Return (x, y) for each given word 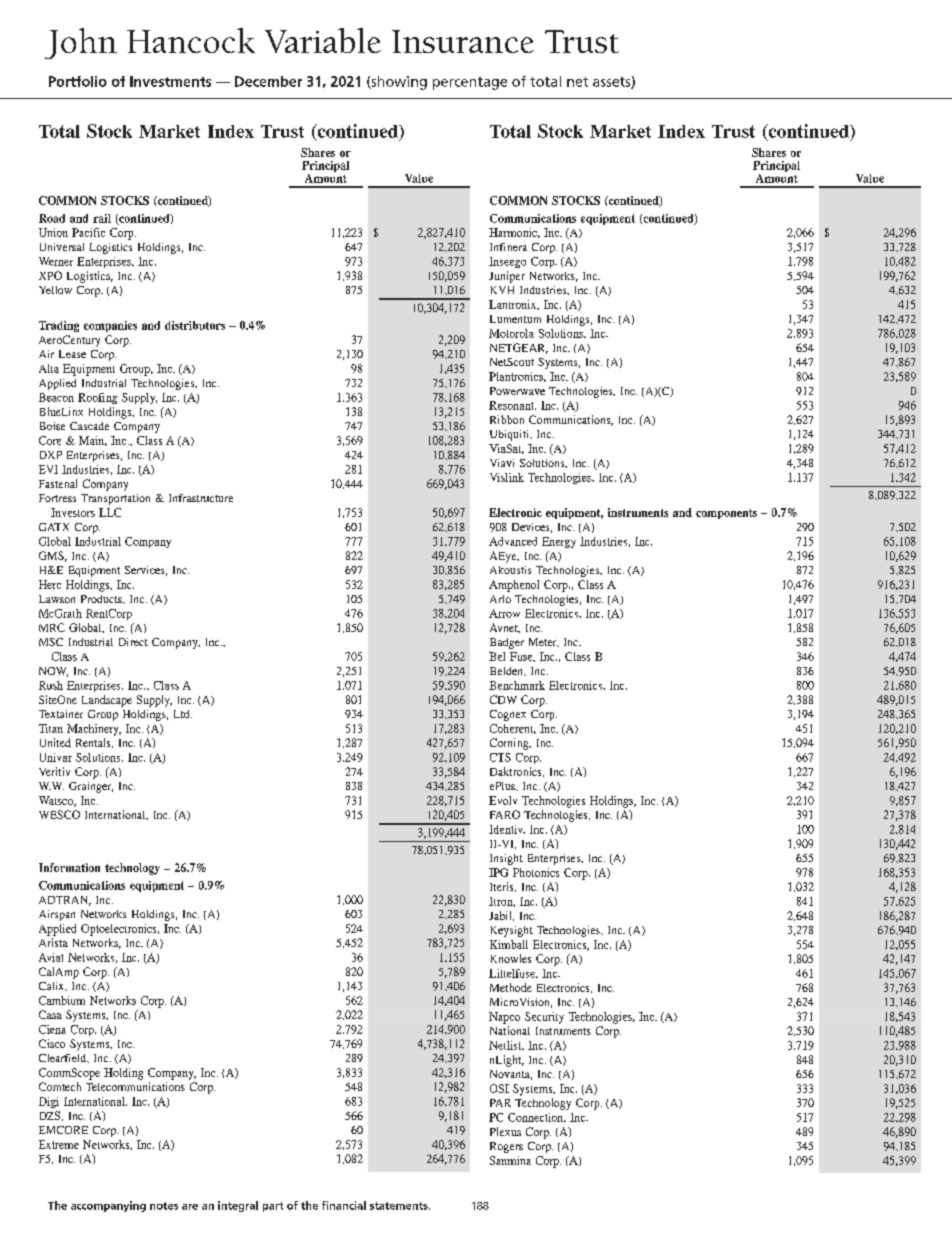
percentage (470, 83)
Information (69, 867)
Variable (323, 40)
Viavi (502, 463)
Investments (170, 81)
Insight (506, 859)
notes (164, 1206)
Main (93, 441)
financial (344, 1205)
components (726, 514)
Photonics (536, 872)
